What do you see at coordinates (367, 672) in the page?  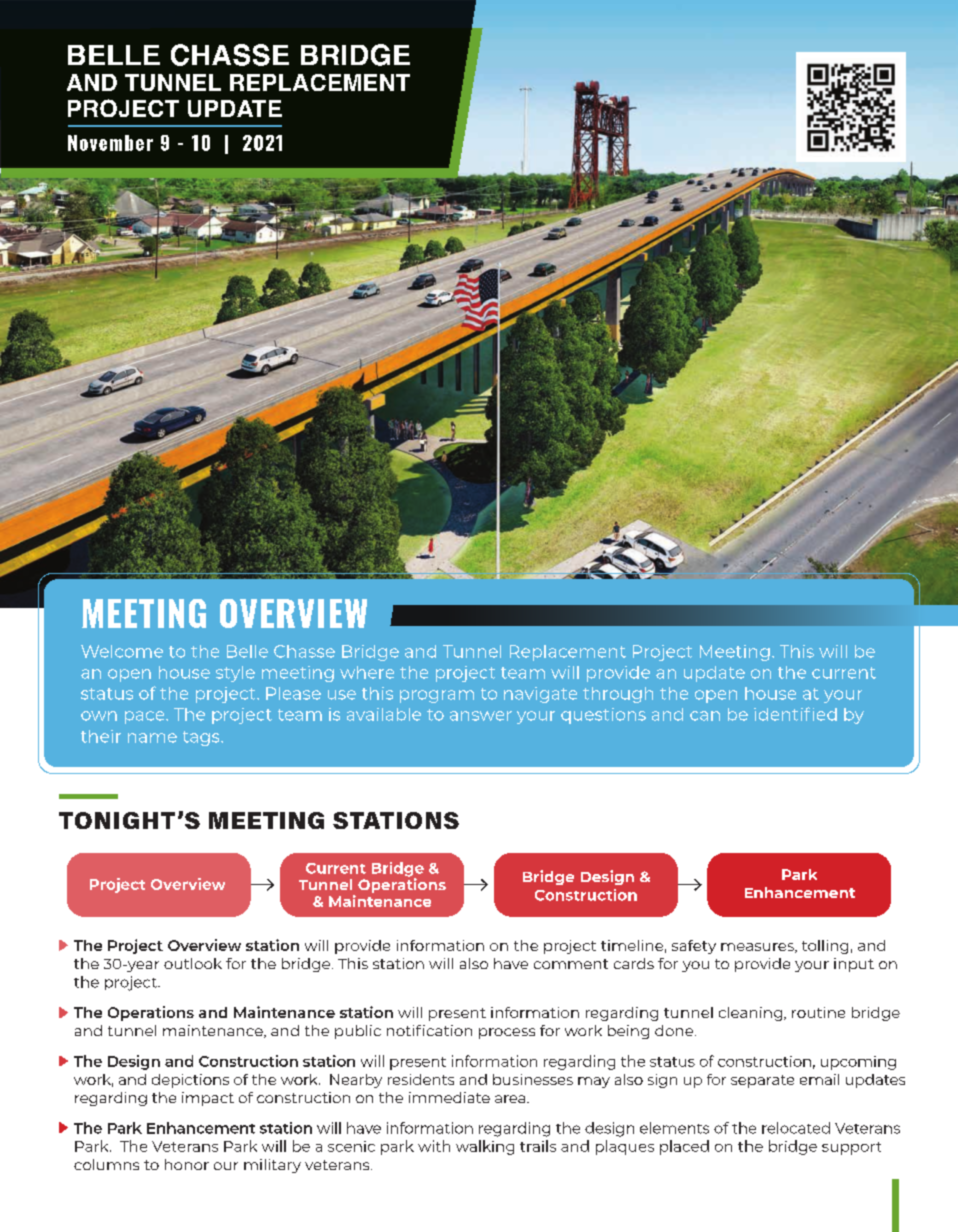 I see `where` at bounding box center [367, 672].
